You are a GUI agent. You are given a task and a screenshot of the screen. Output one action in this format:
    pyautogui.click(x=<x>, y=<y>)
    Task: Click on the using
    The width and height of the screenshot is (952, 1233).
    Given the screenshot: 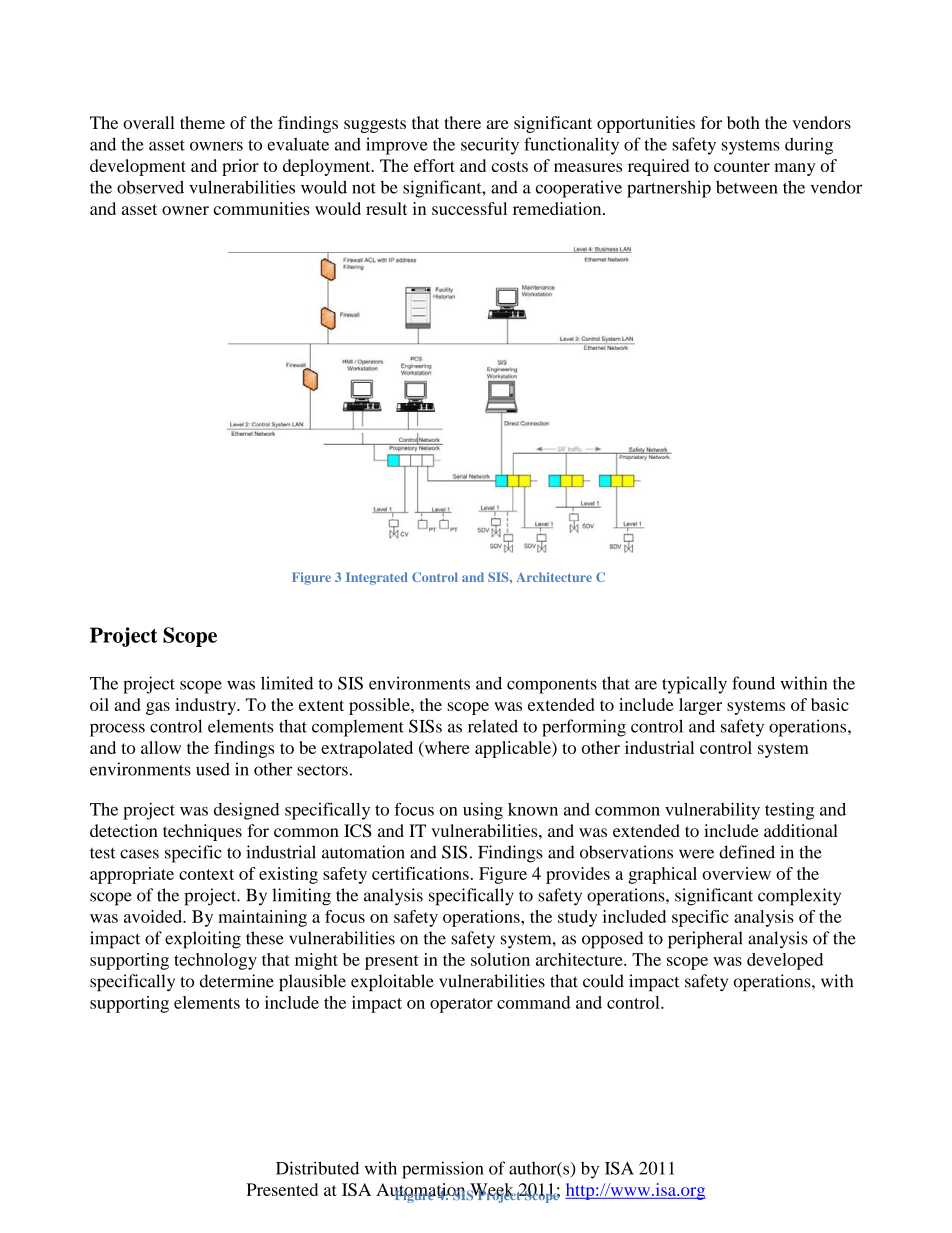 What is the action you would take?
    pyautogui.click(x=483, y=811)
